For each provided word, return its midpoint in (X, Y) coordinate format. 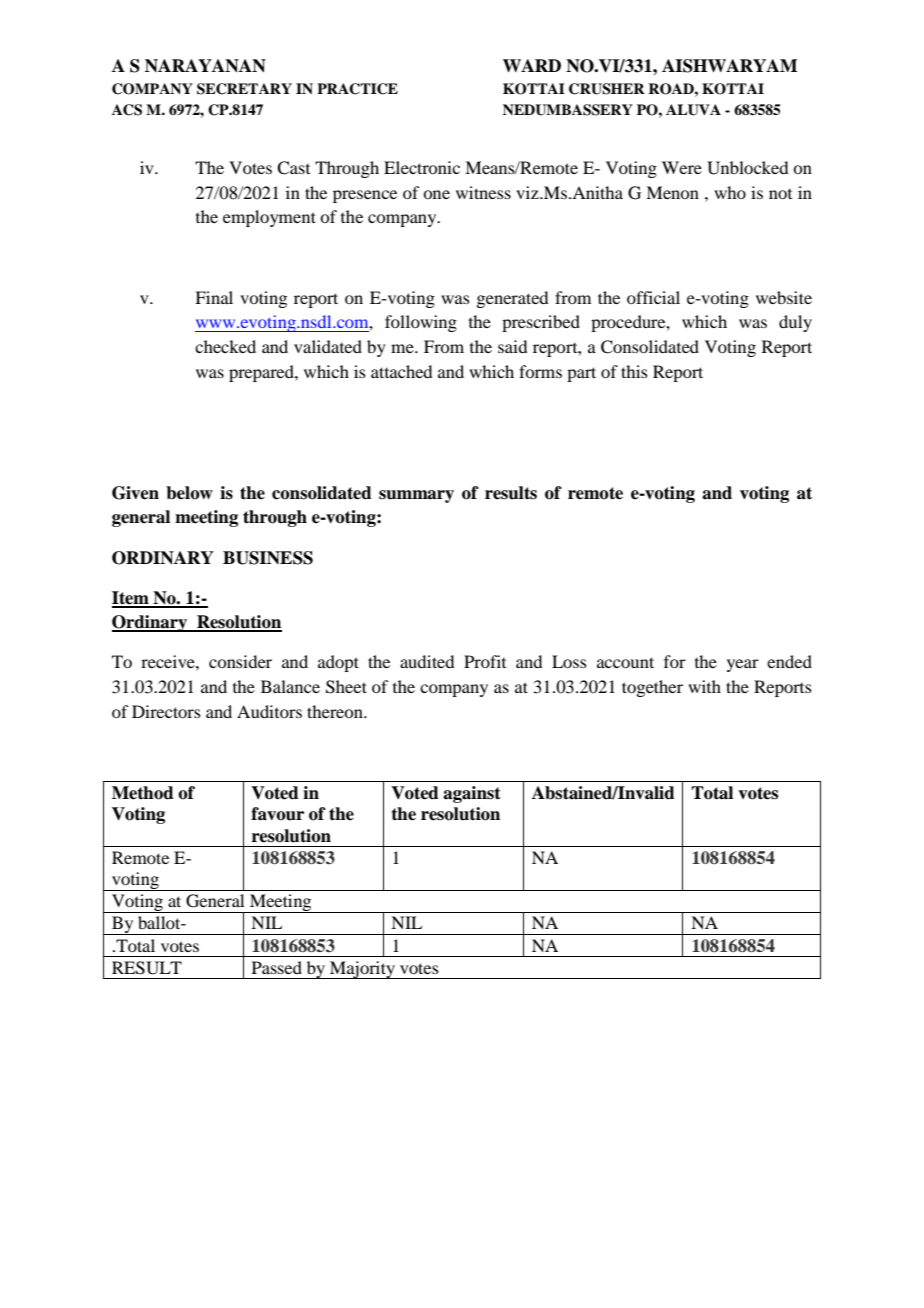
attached (401, 371)
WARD (532, 65)
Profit (485, 661)
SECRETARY (244, 89)
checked (225, 346)
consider (240, 661)
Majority (362, 970)
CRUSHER (607, 89)
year (743, 665)
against (472, 794)
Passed (277, 967)
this (634, 371)
